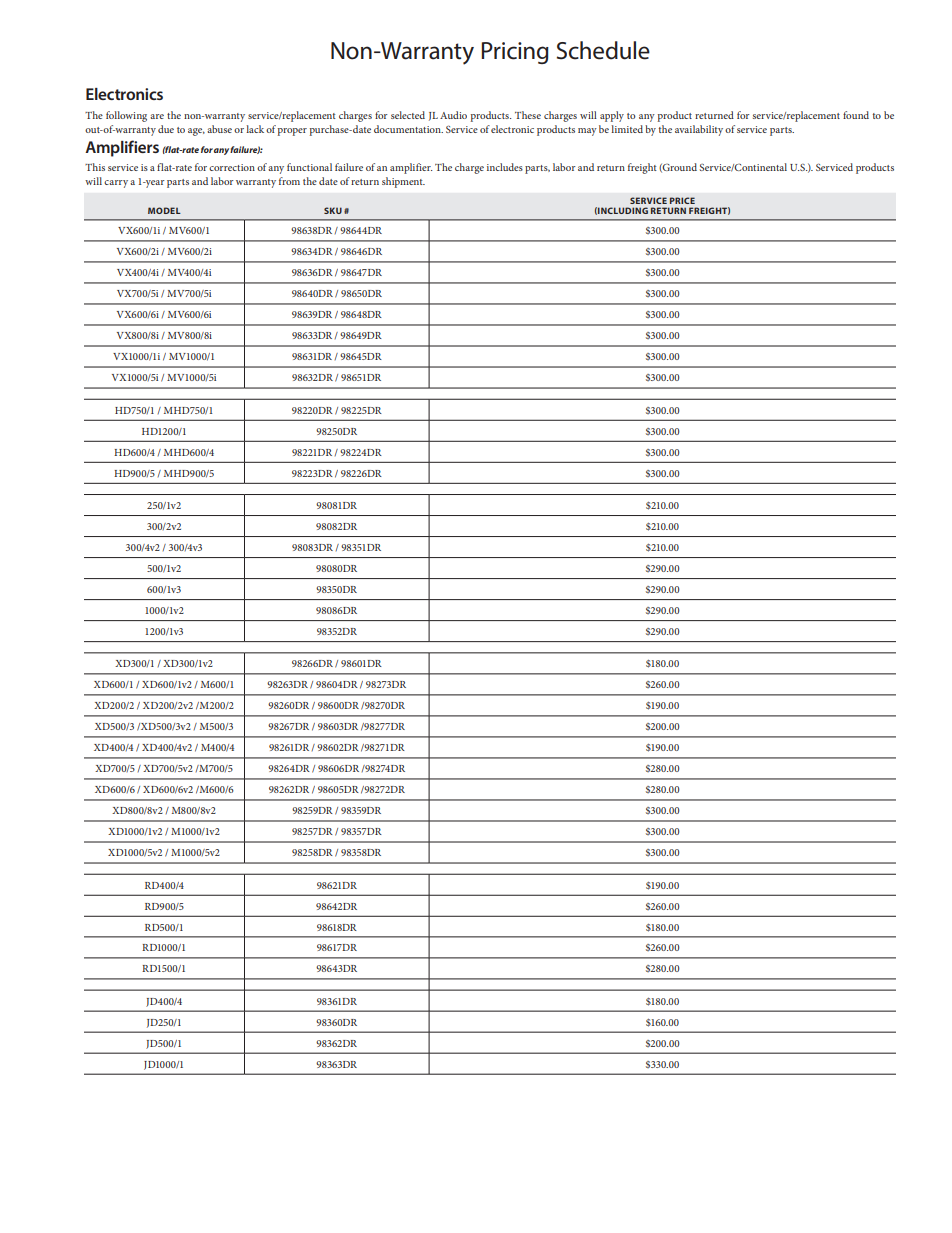 The height and width of the image is (1233, 952). I want to click on PRICE, so click(682, 200).
